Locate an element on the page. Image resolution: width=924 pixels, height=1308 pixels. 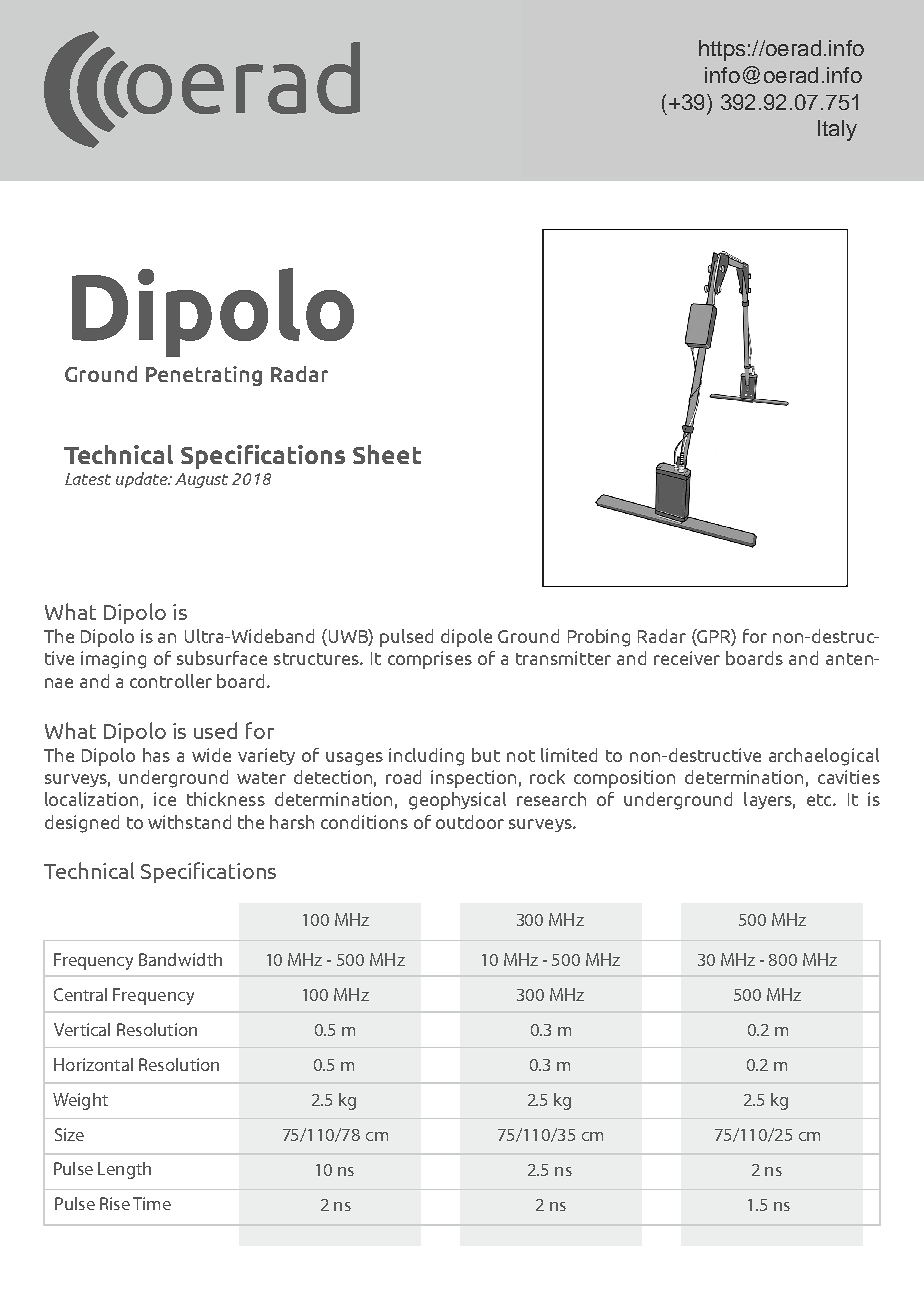
research is located at coordinates (551, 799).
